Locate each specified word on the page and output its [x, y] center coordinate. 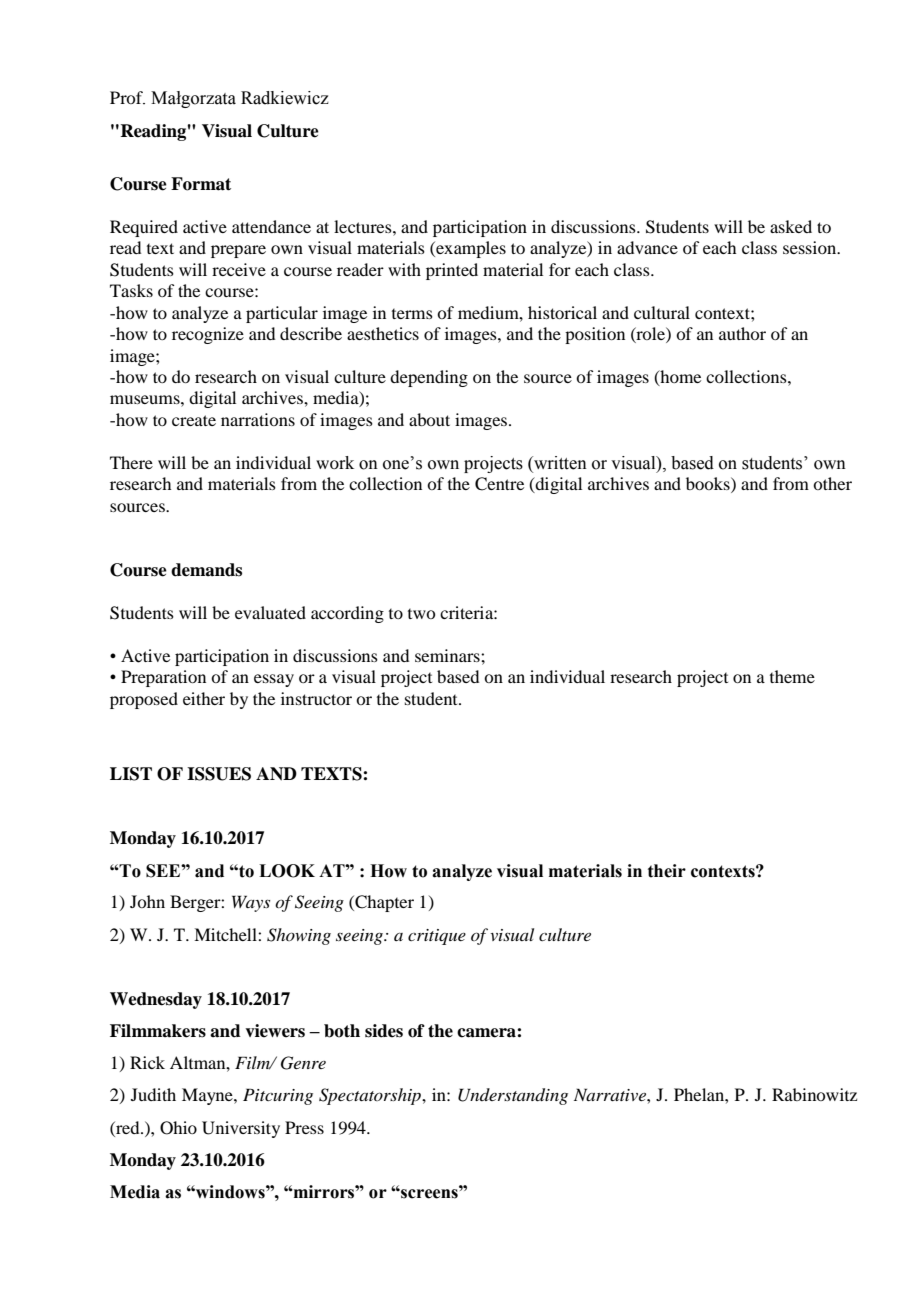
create [194, 420]
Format [201, 184]
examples [470, 249]
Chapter [383, 903]
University [241, 1129]
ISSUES [219, 774]
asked [791, 226]
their [667, 871]
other [832, 483]
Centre [499, 484]
